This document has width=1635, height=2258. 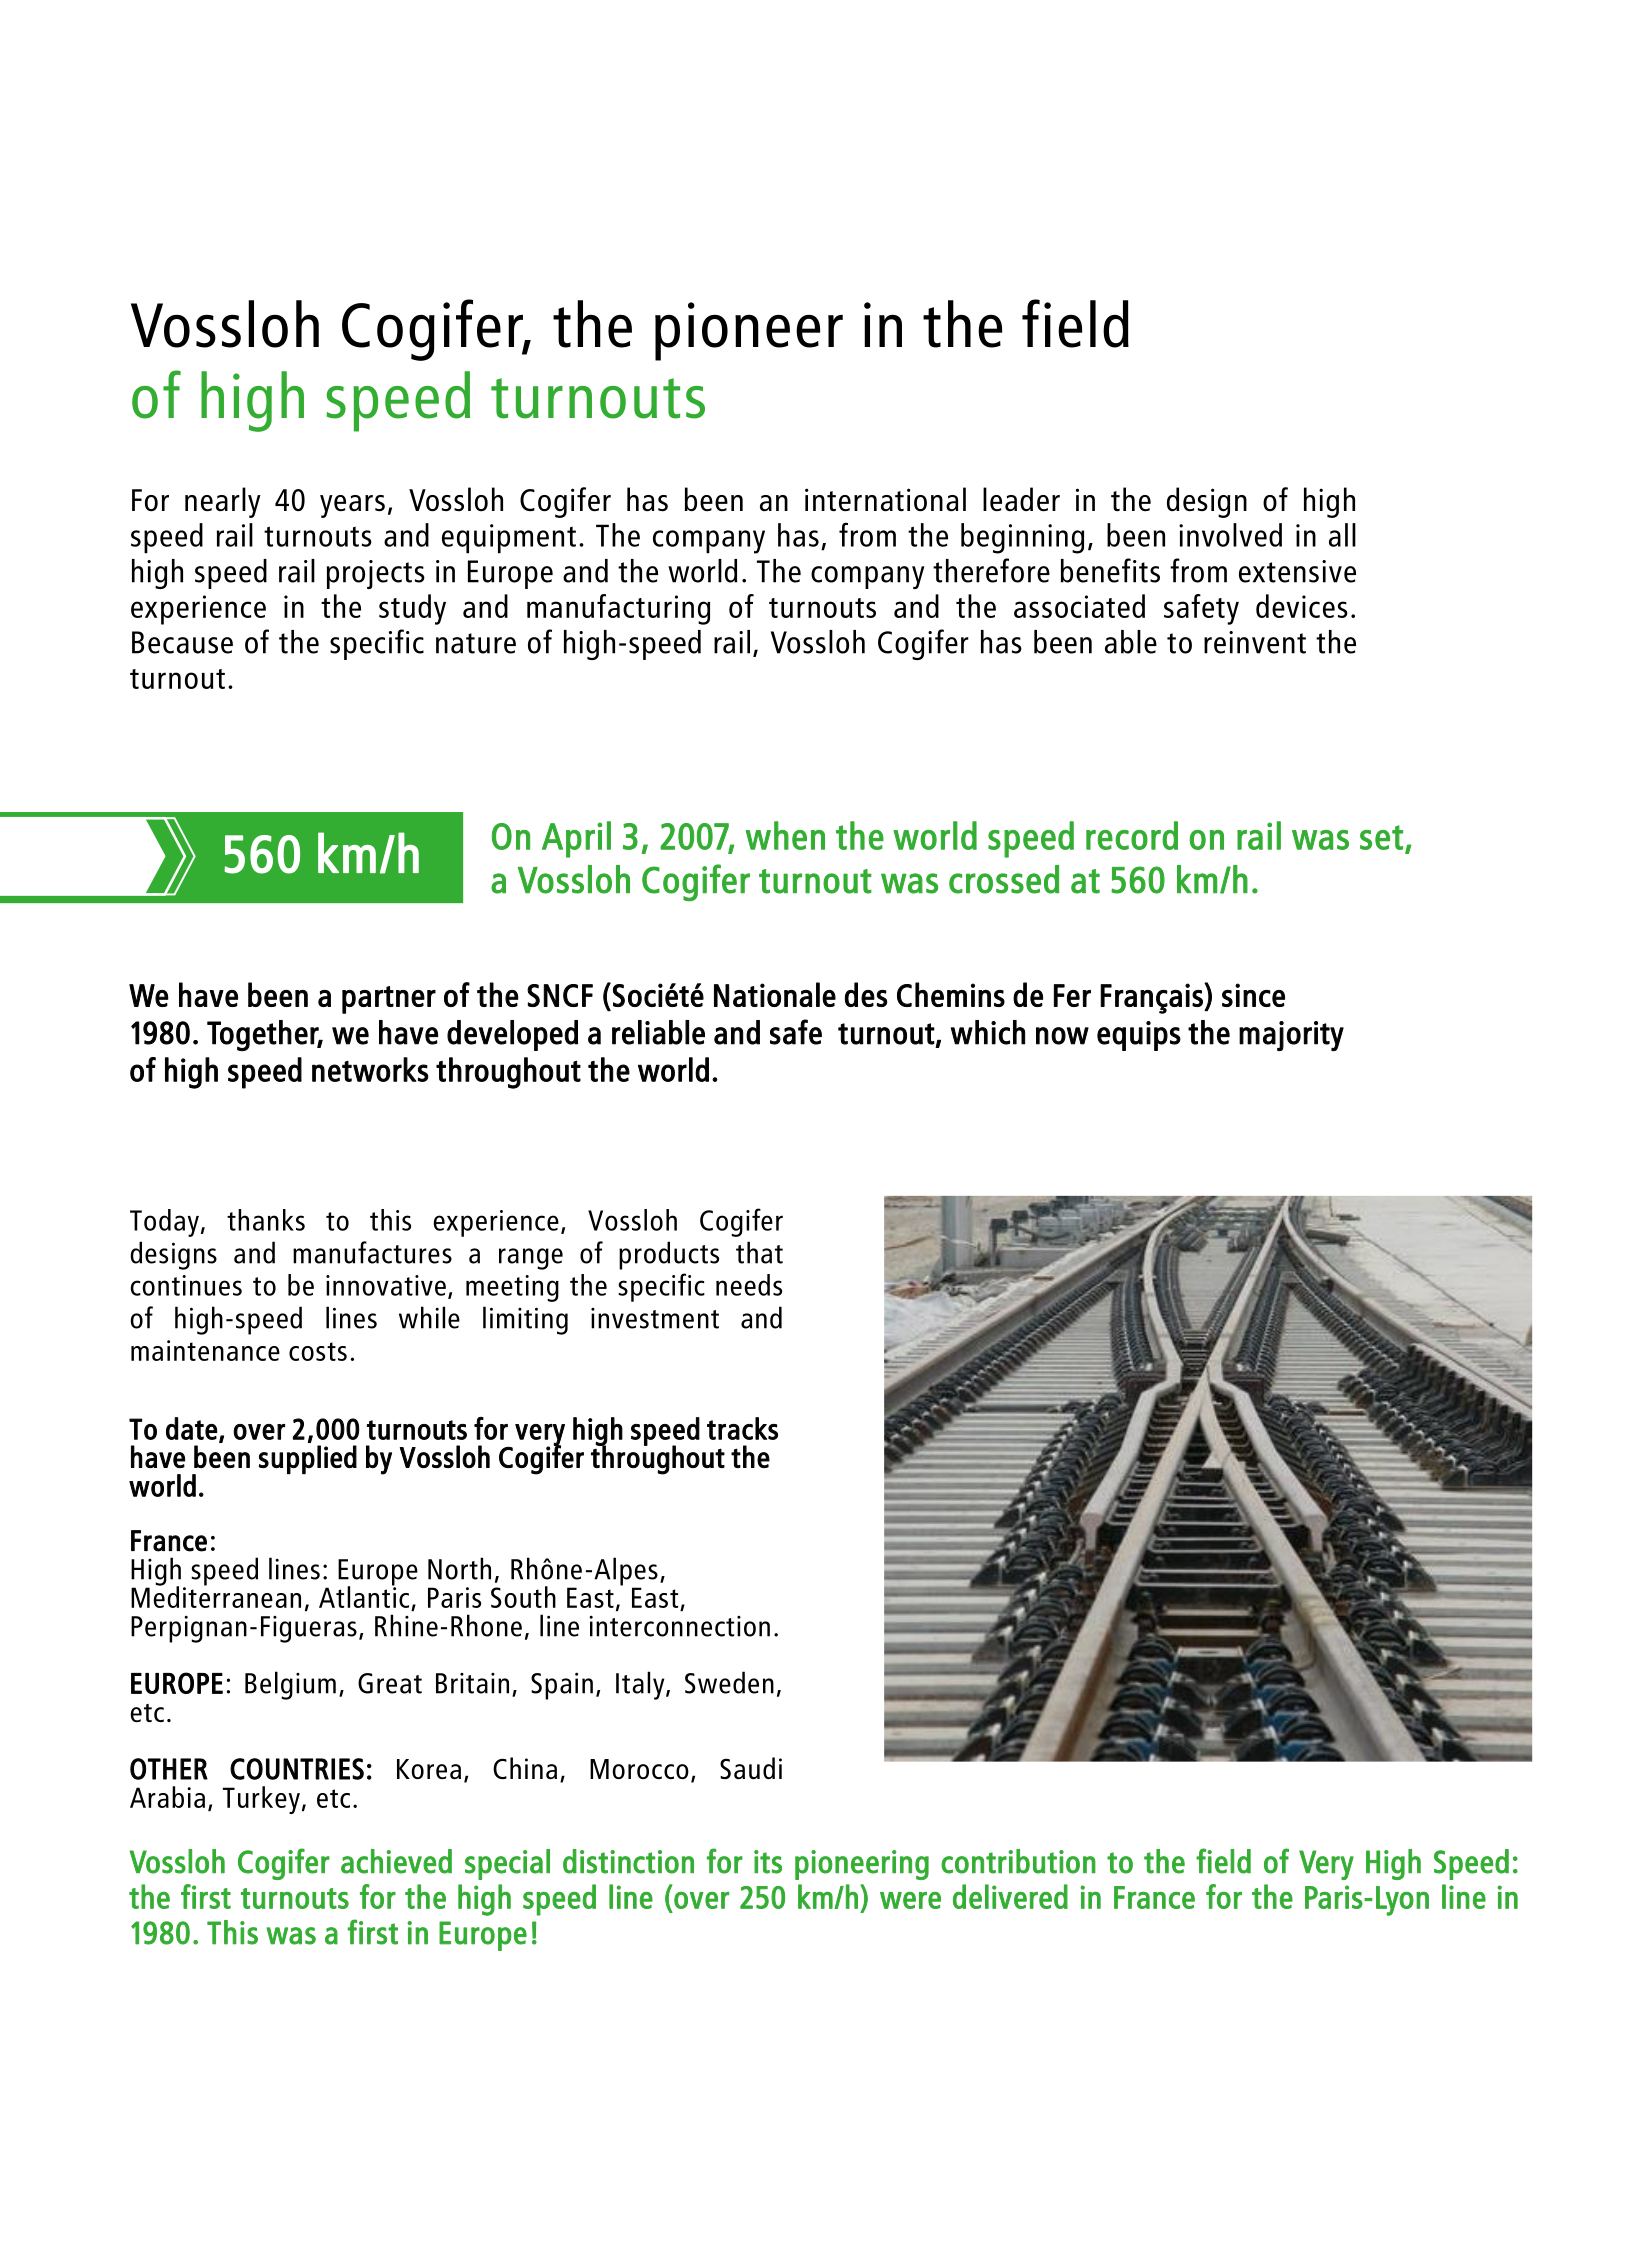 I want to click on international, so click(x=885, y=499).
